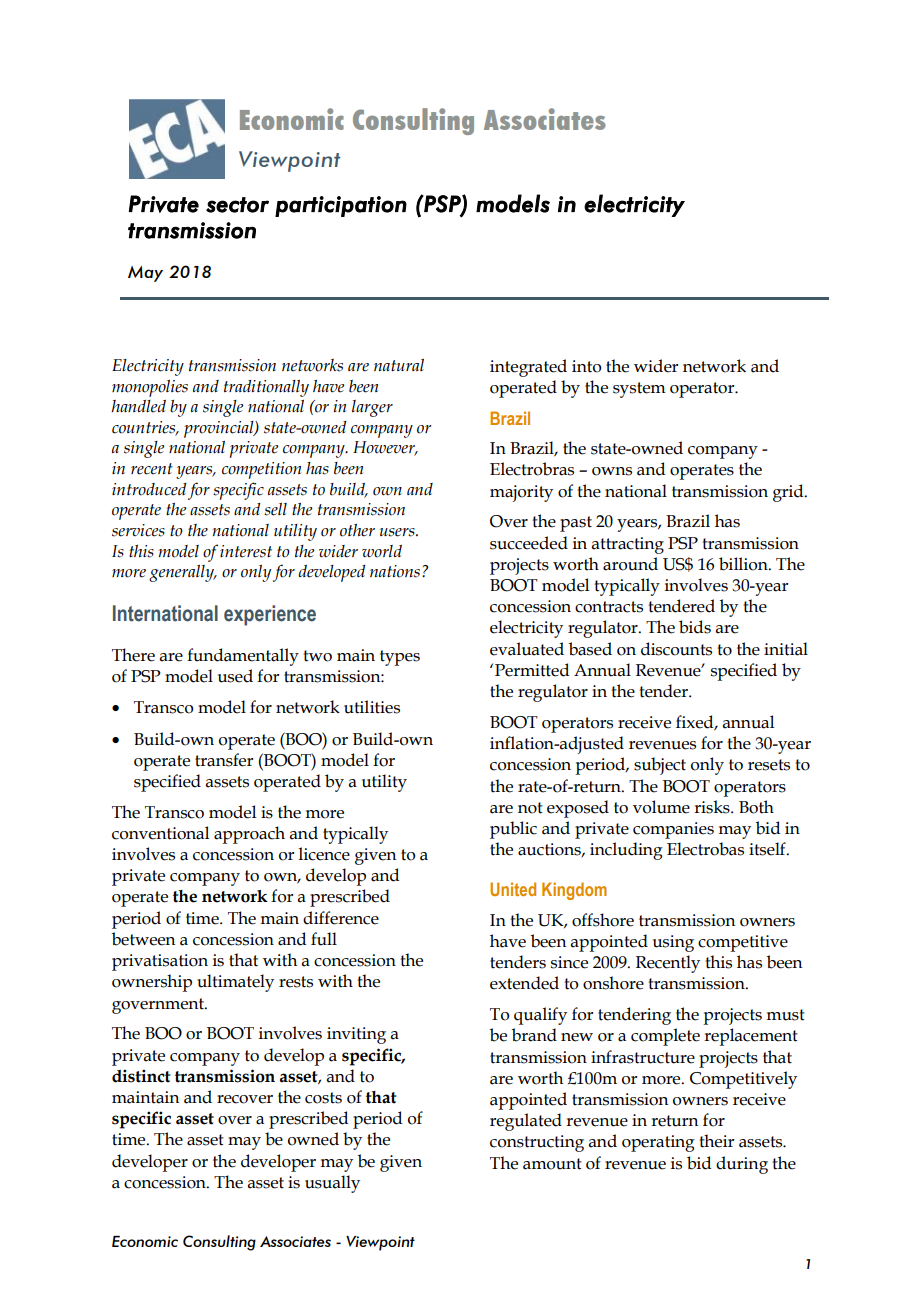  Describe the element at coordinates (237, 205) in the screenshot. I see `sector` at that location.
